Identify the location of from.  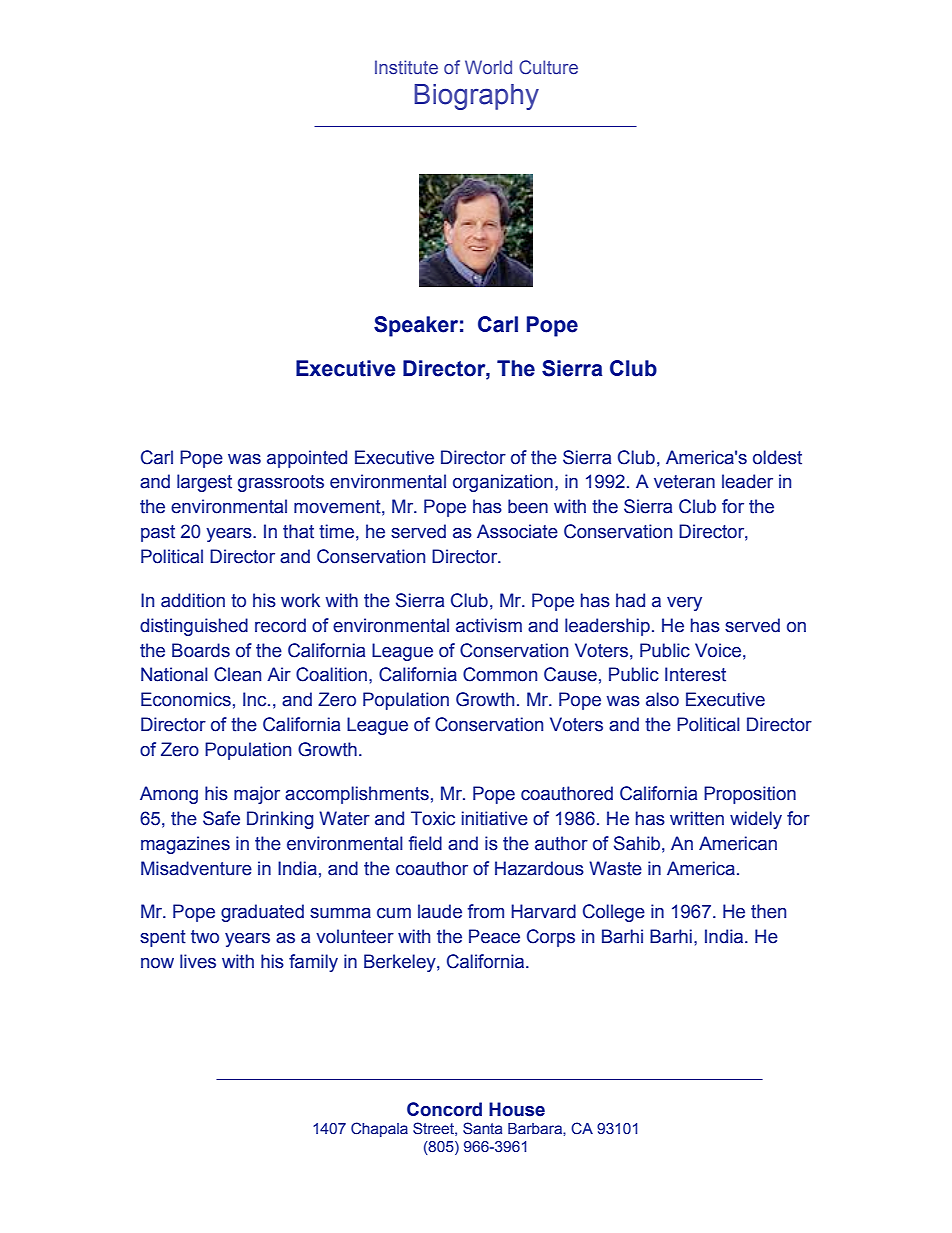
(486, 911).
